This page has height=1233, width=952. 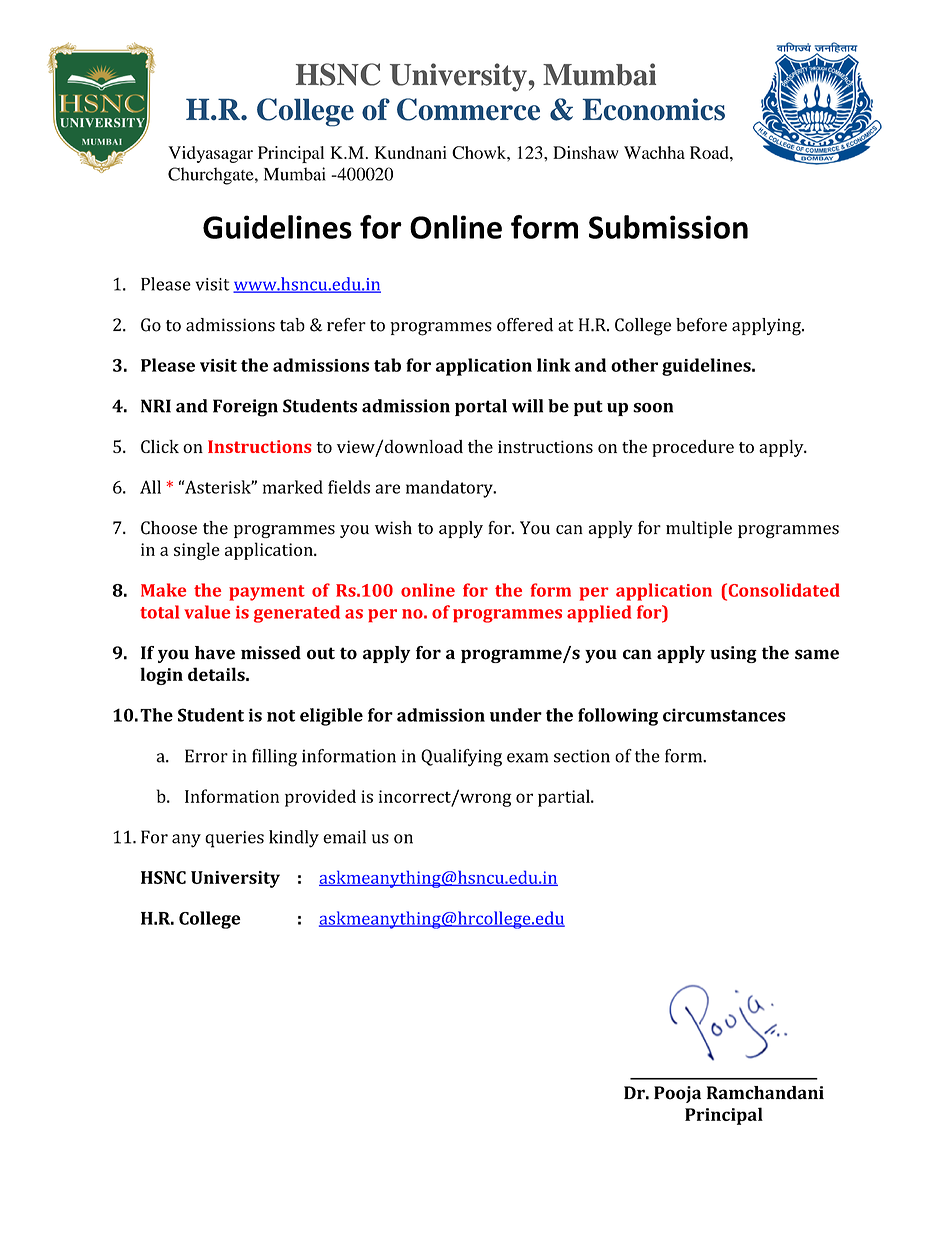 What do you see at coordinates (677, 1094) in the page?
I see `Pooja` at bounding box center [677, 1094].
